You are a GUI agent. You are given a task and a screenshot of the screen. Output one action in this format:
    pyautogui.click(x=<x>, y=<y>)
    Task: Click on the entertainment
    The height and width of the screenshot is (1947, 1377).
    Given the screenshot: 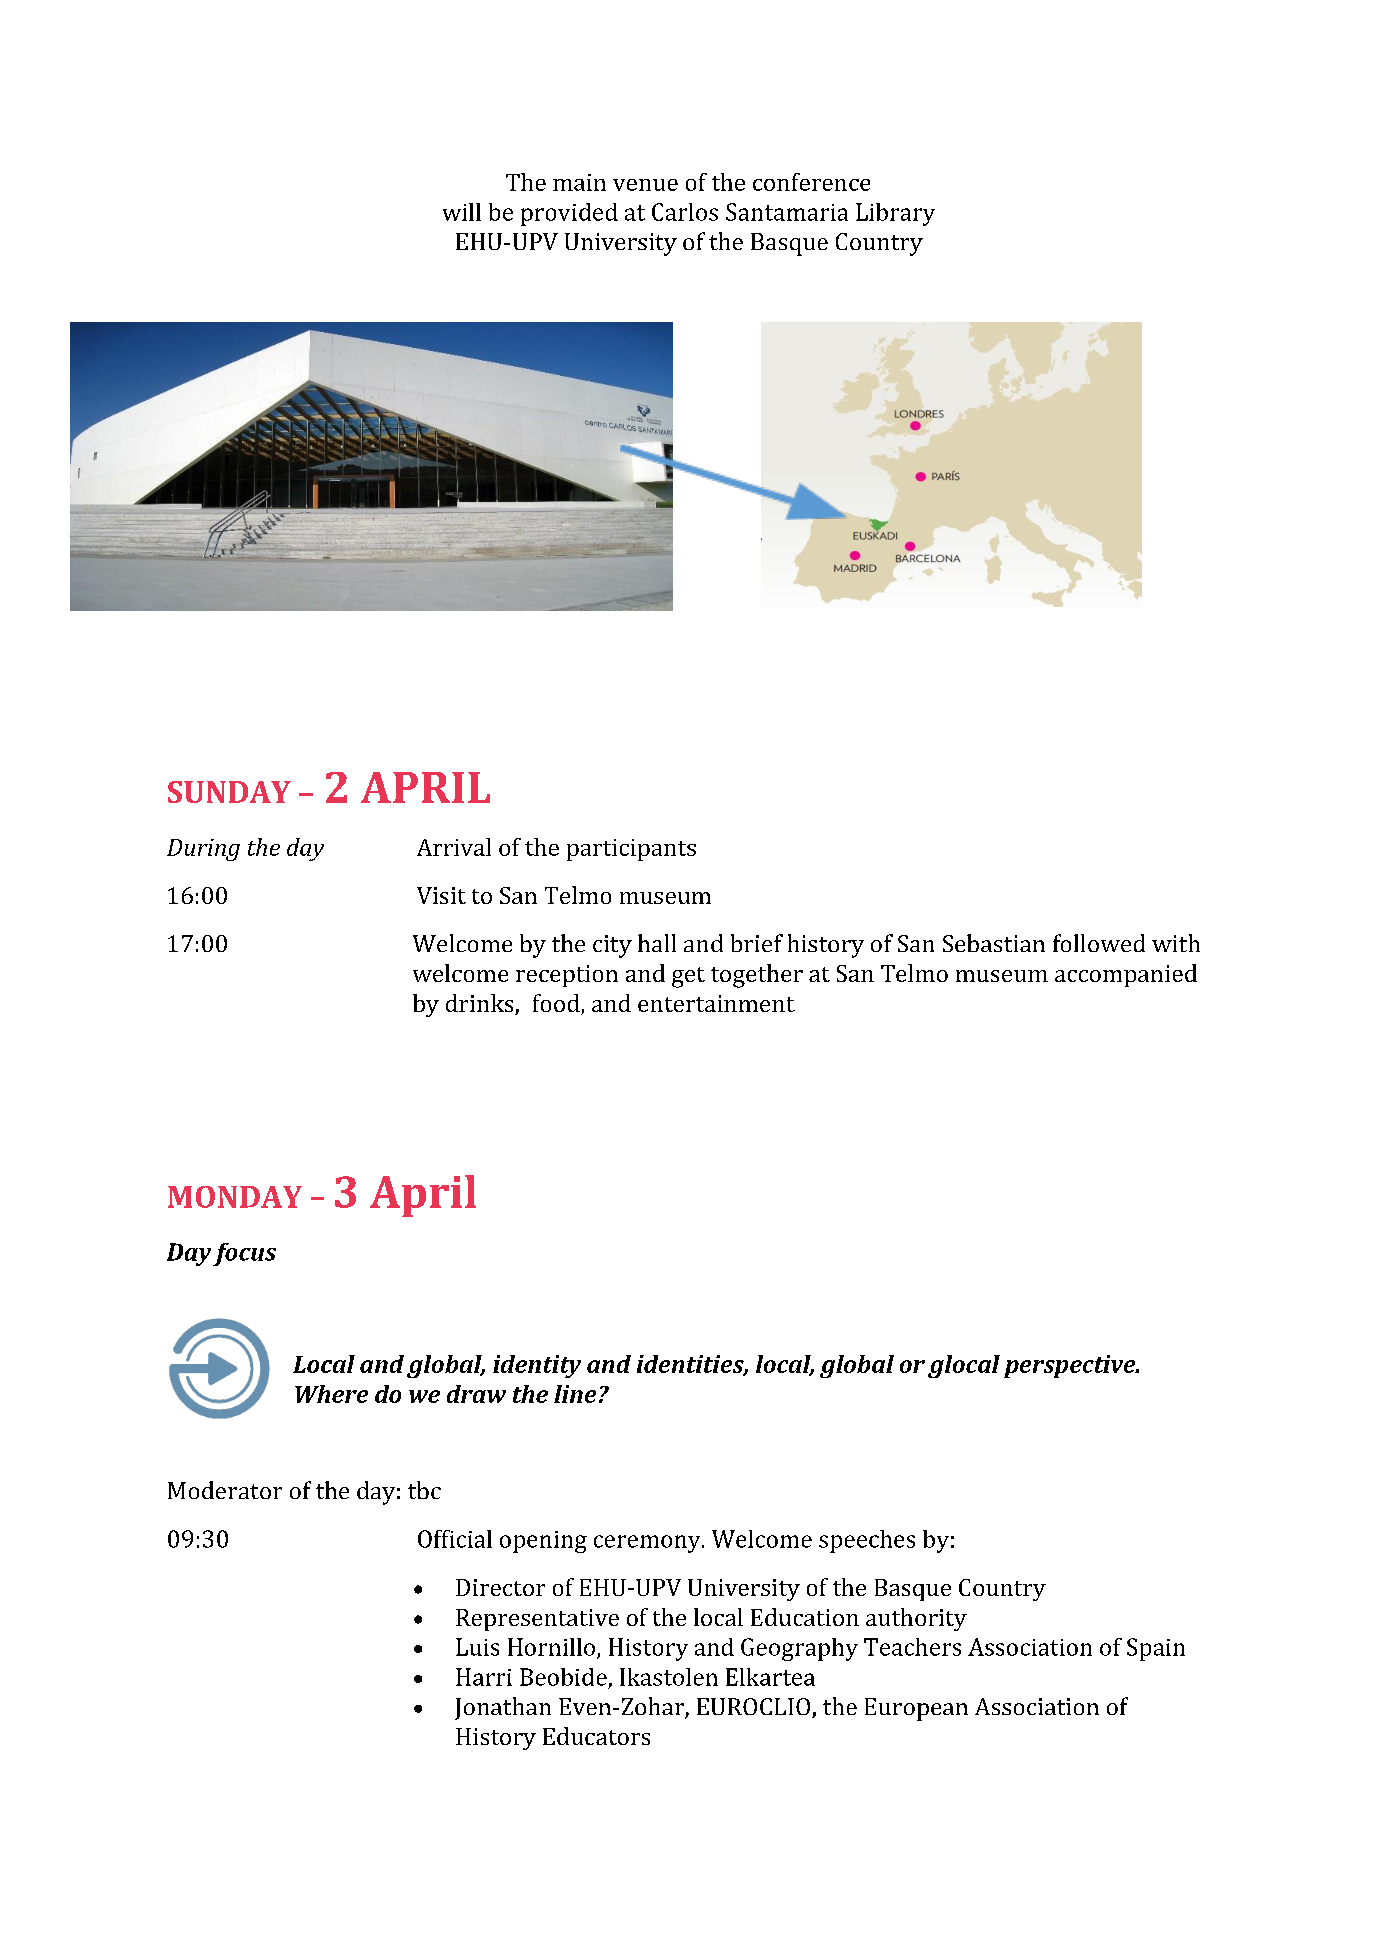 What is the action you would take?
    pyautogui.click(x=716, y=1003)
